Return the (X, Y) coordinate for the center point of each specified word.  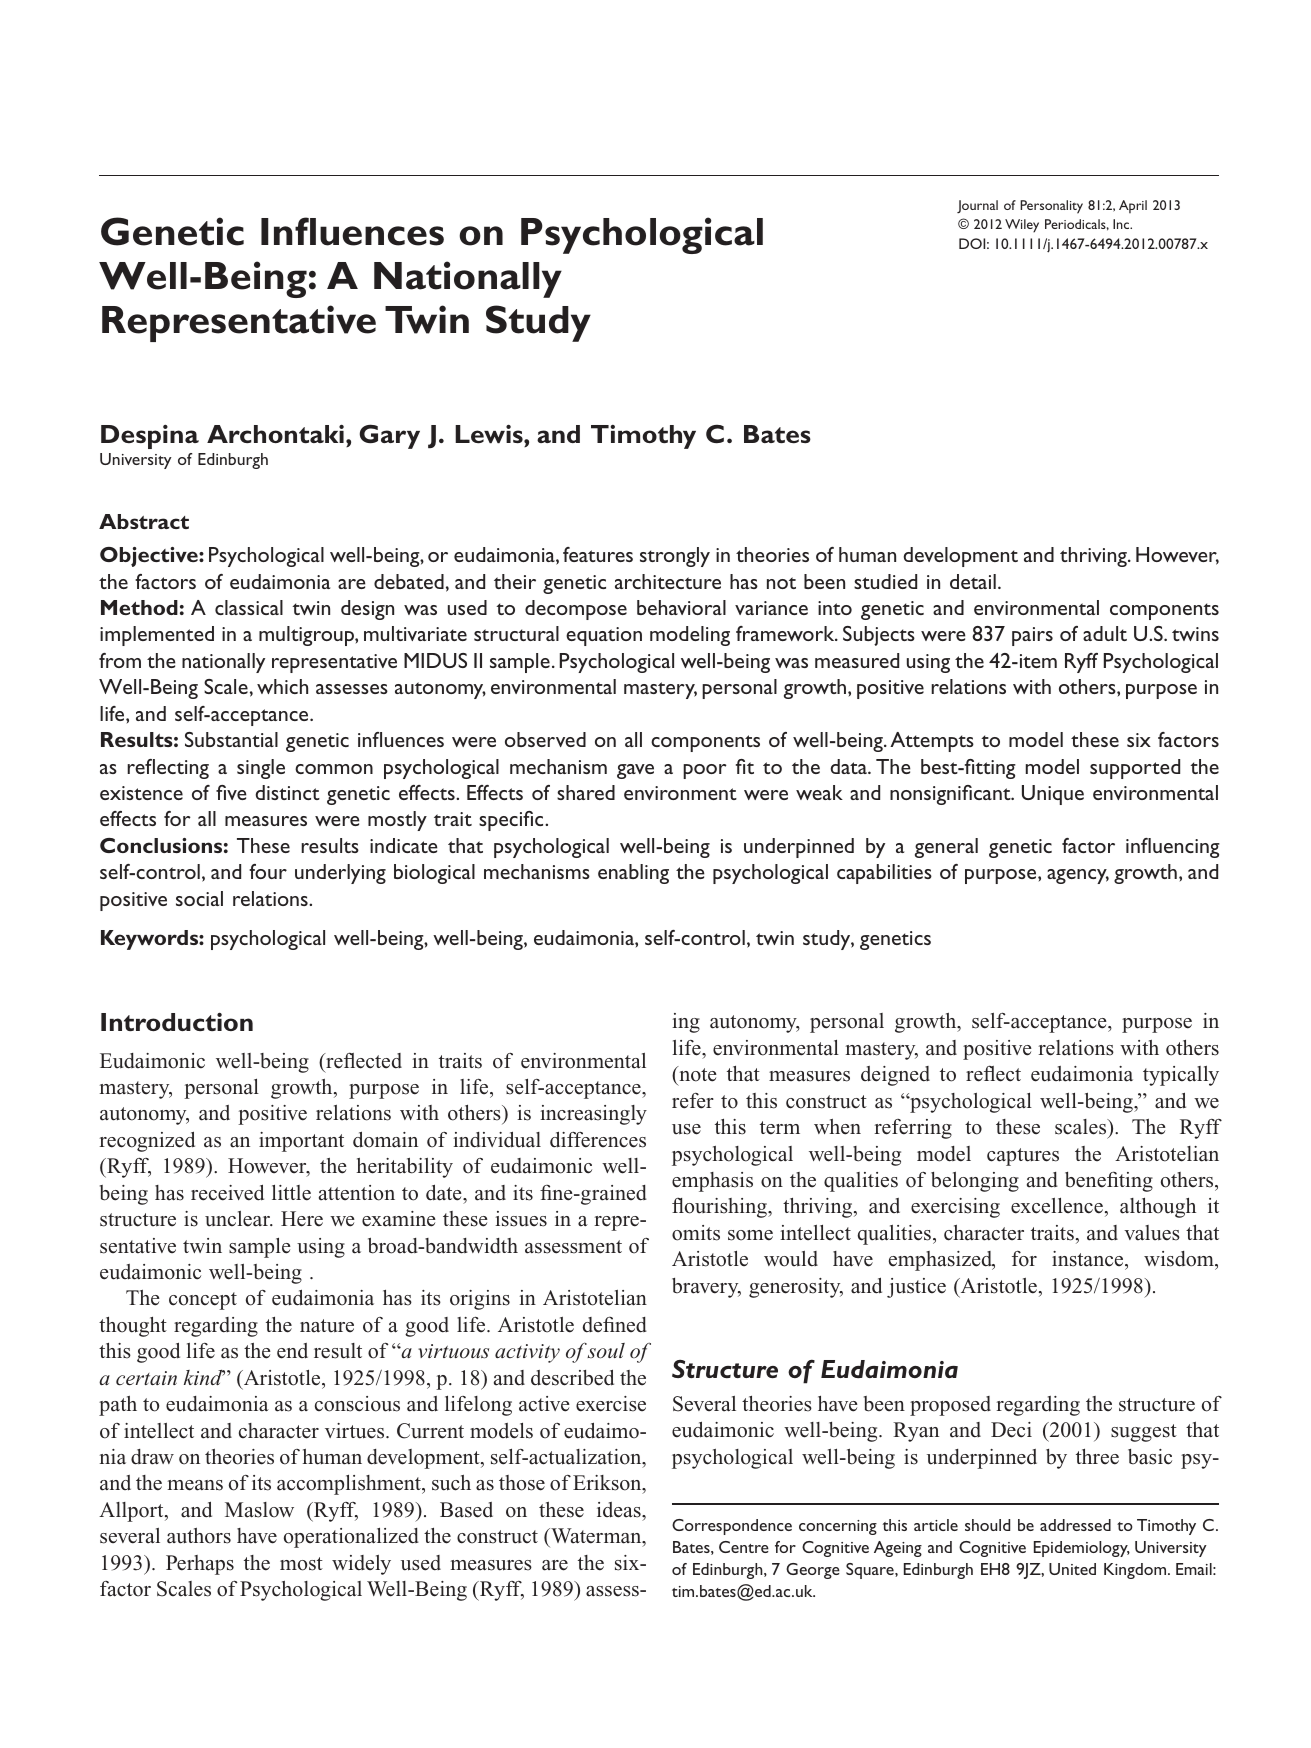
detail (973, 581)
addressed (1075, 1525)
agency (1078, 876)
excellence (1057, 1206)
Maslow (259, 1510)
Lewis (490, 434)
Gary (390, 436)
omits (696, 1233)
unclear (238, 1219)
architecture (668, 581)
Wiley (1022, 226)
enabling (633, 874)
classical (249, 607)
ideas (620, 1510)
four (268, 871)
